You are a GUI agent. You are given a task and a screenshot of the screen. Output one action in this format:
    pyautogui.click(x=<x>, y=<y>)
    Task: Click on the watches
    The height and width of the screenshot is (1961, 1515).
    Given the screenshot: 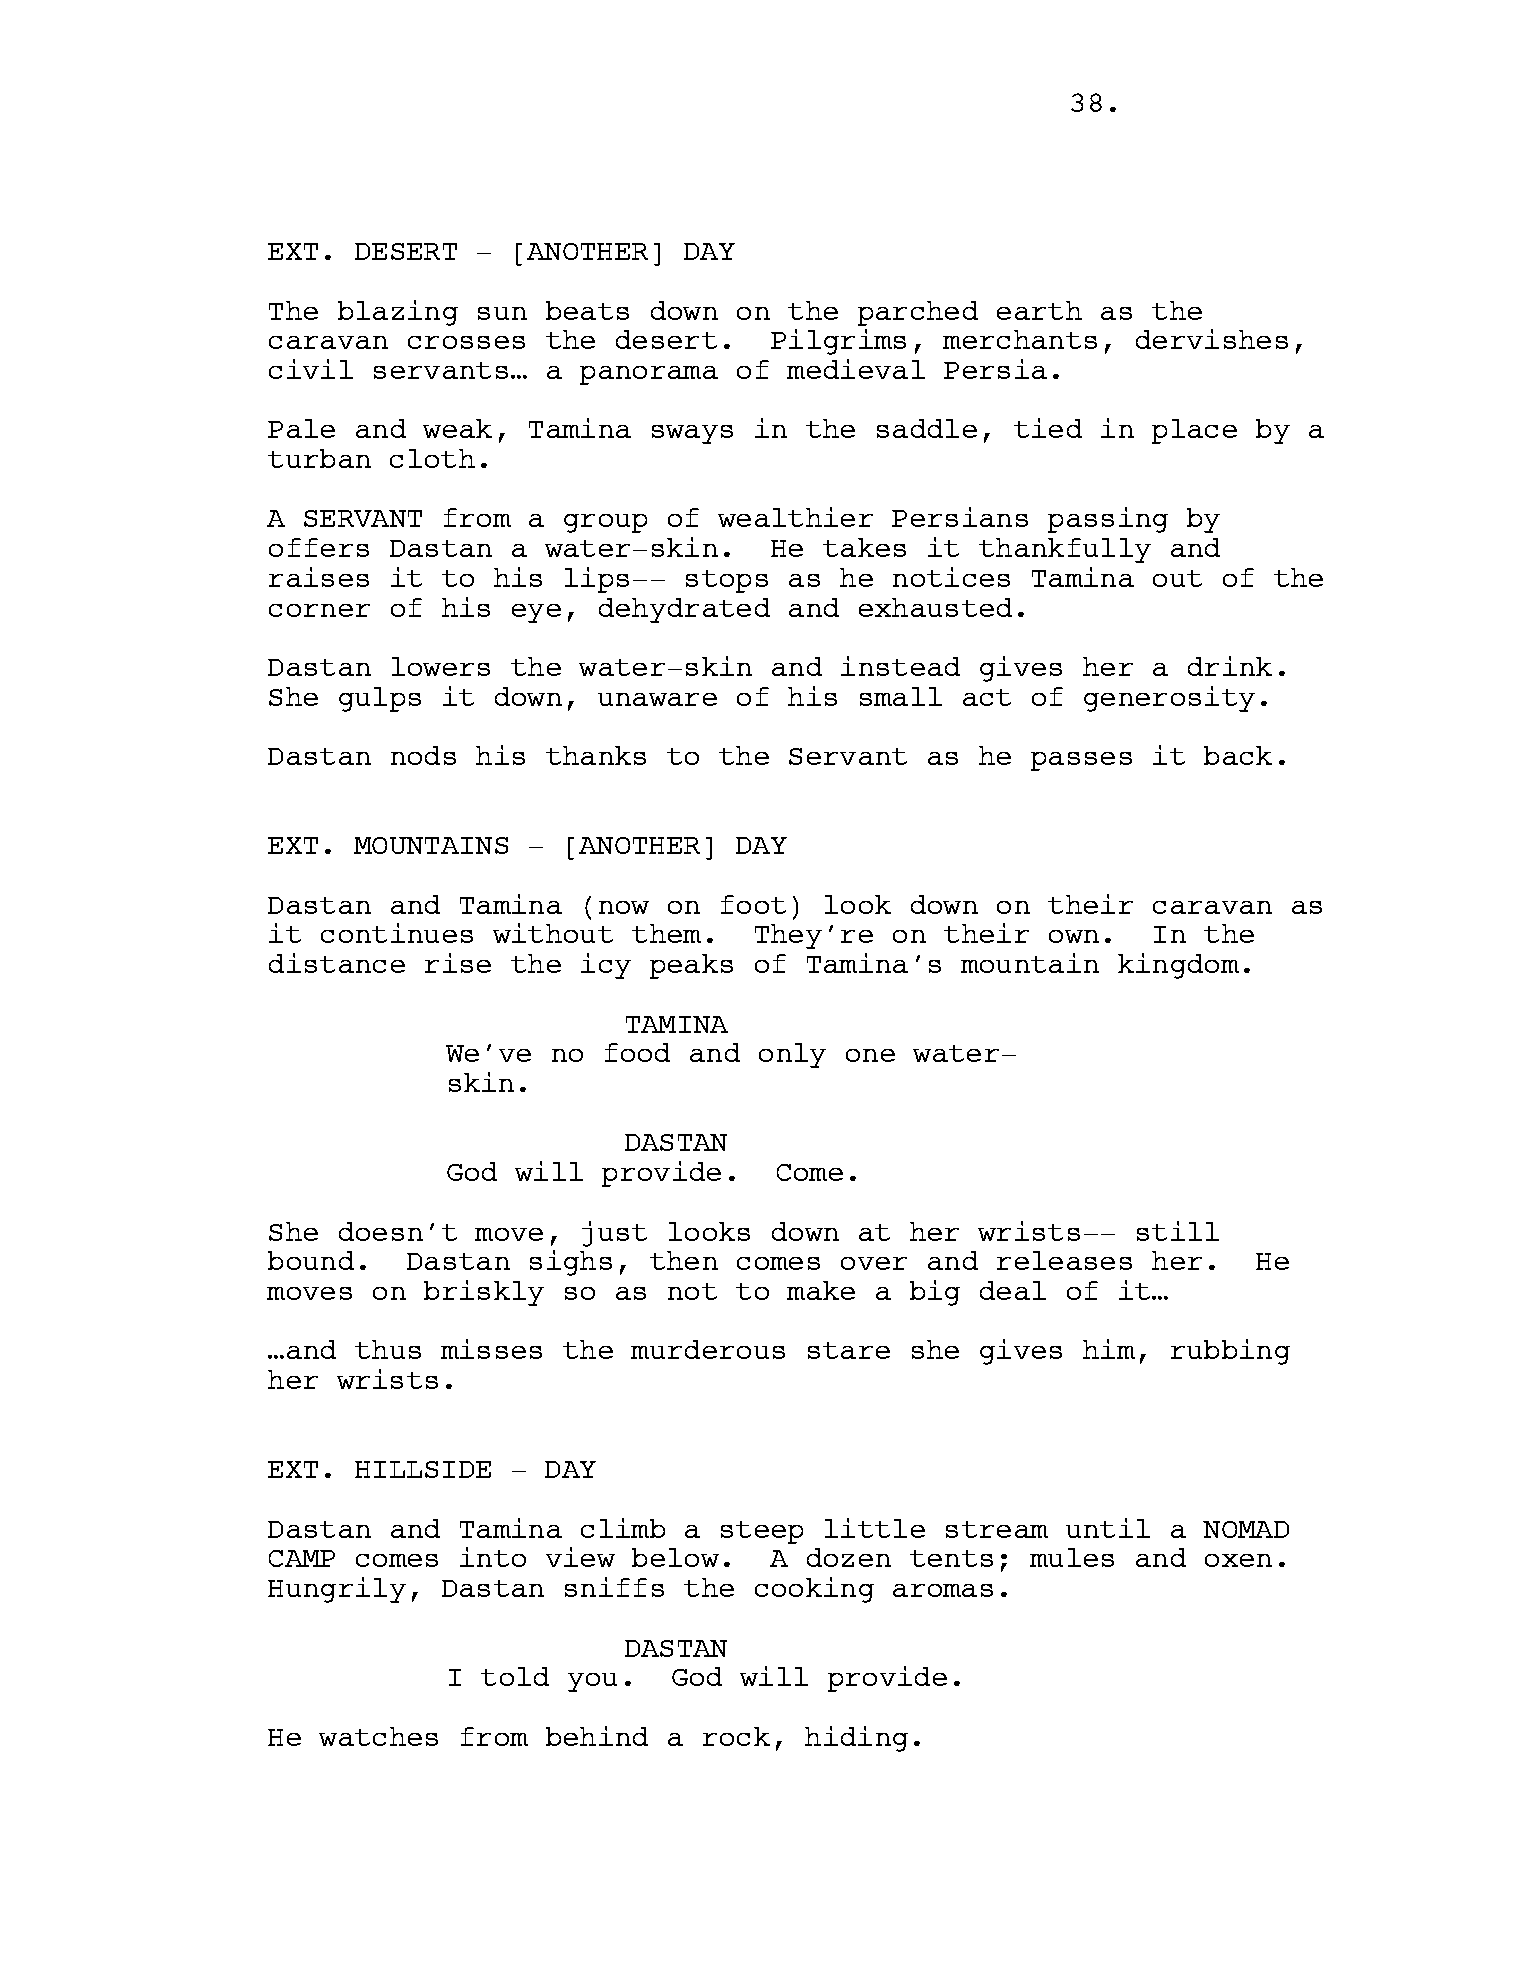 What is the action you would take?
    pyautogui.click(x=378, y=1736)
